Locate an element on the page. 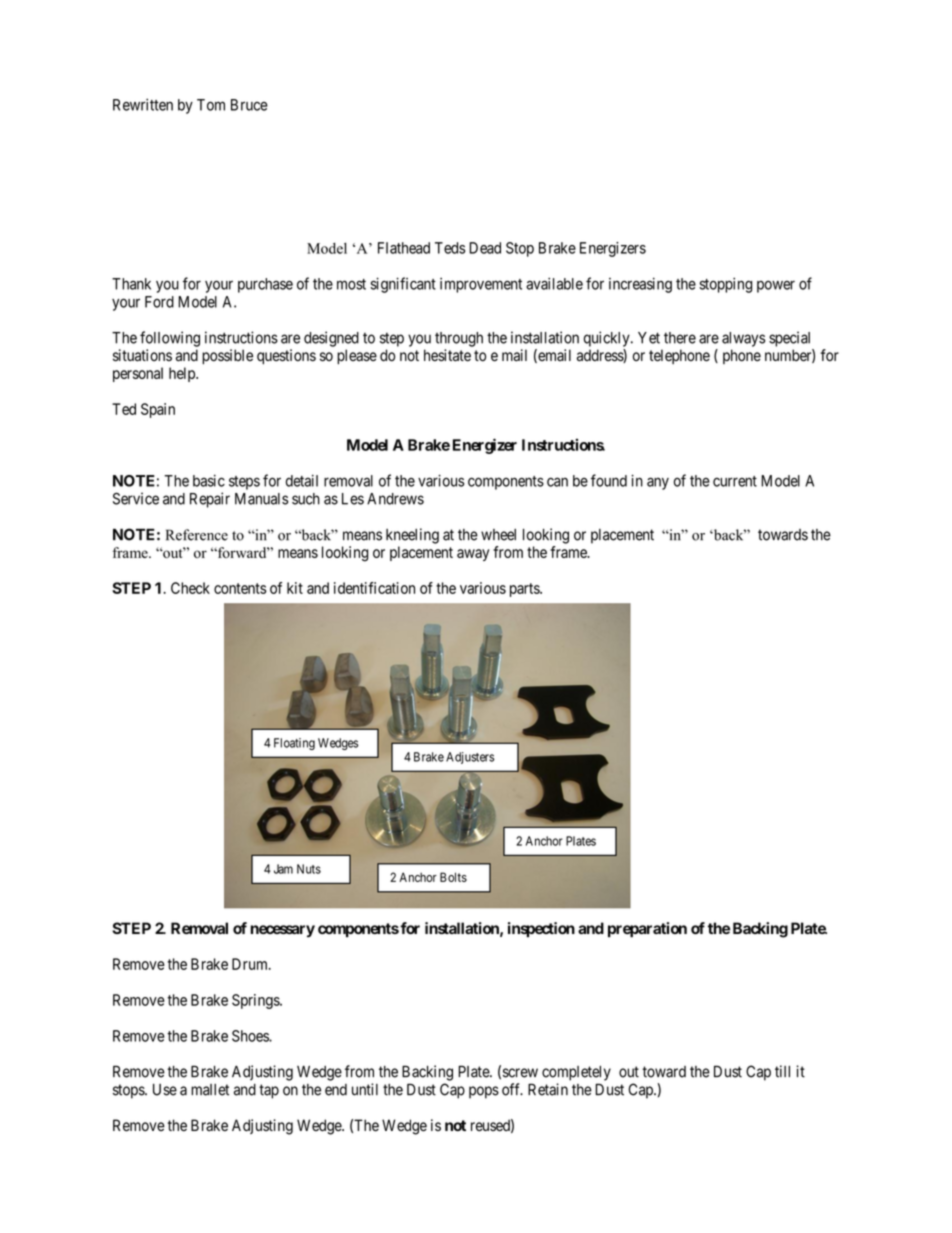 The width and height of the page is (952, 1233). away is located at coordinates (473, 555).
